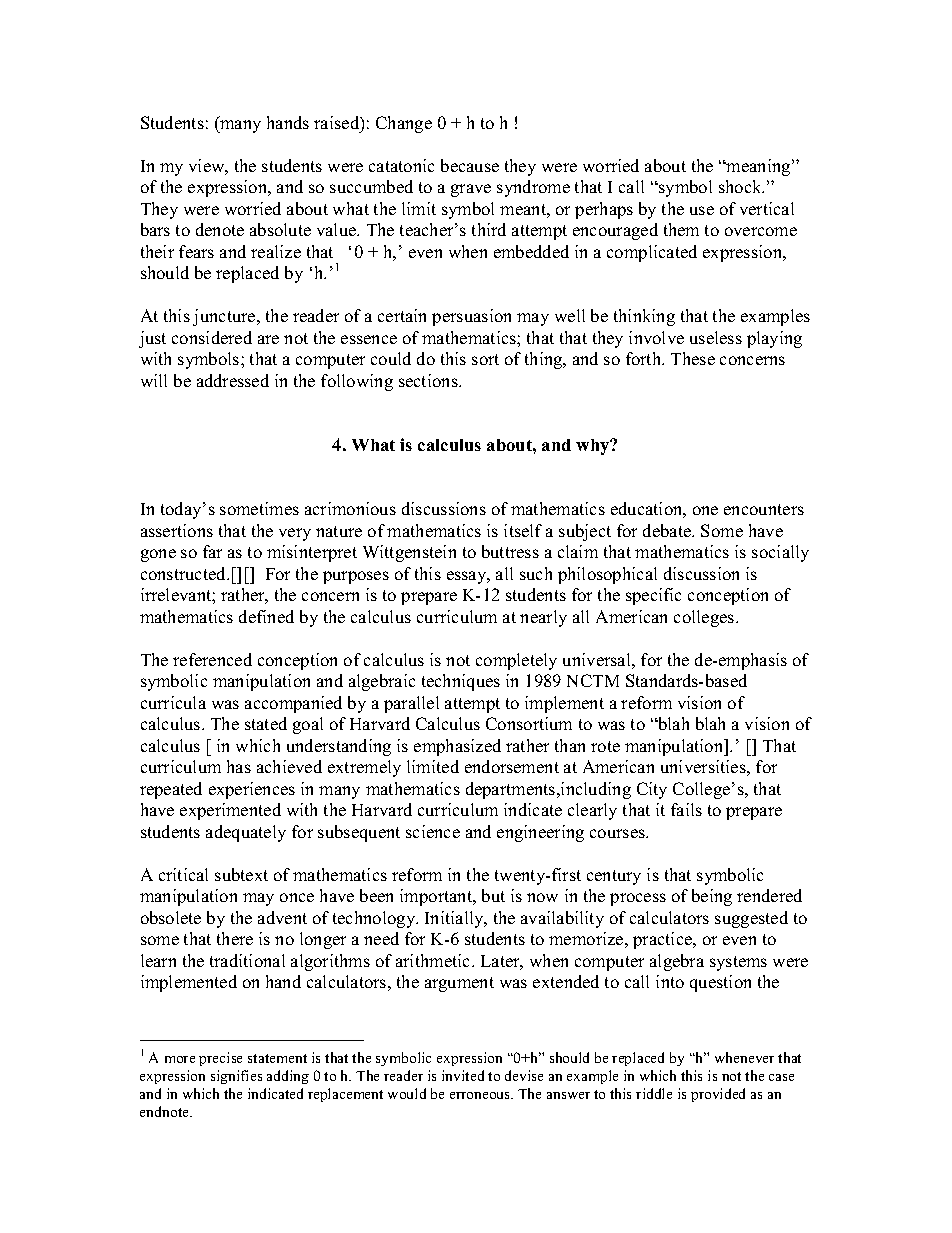 This screenshot has height=1233, width=952. What do you see at coordinates (741, 186) in the screenshot?
I see `shock` at bounding box center [741, 186].
